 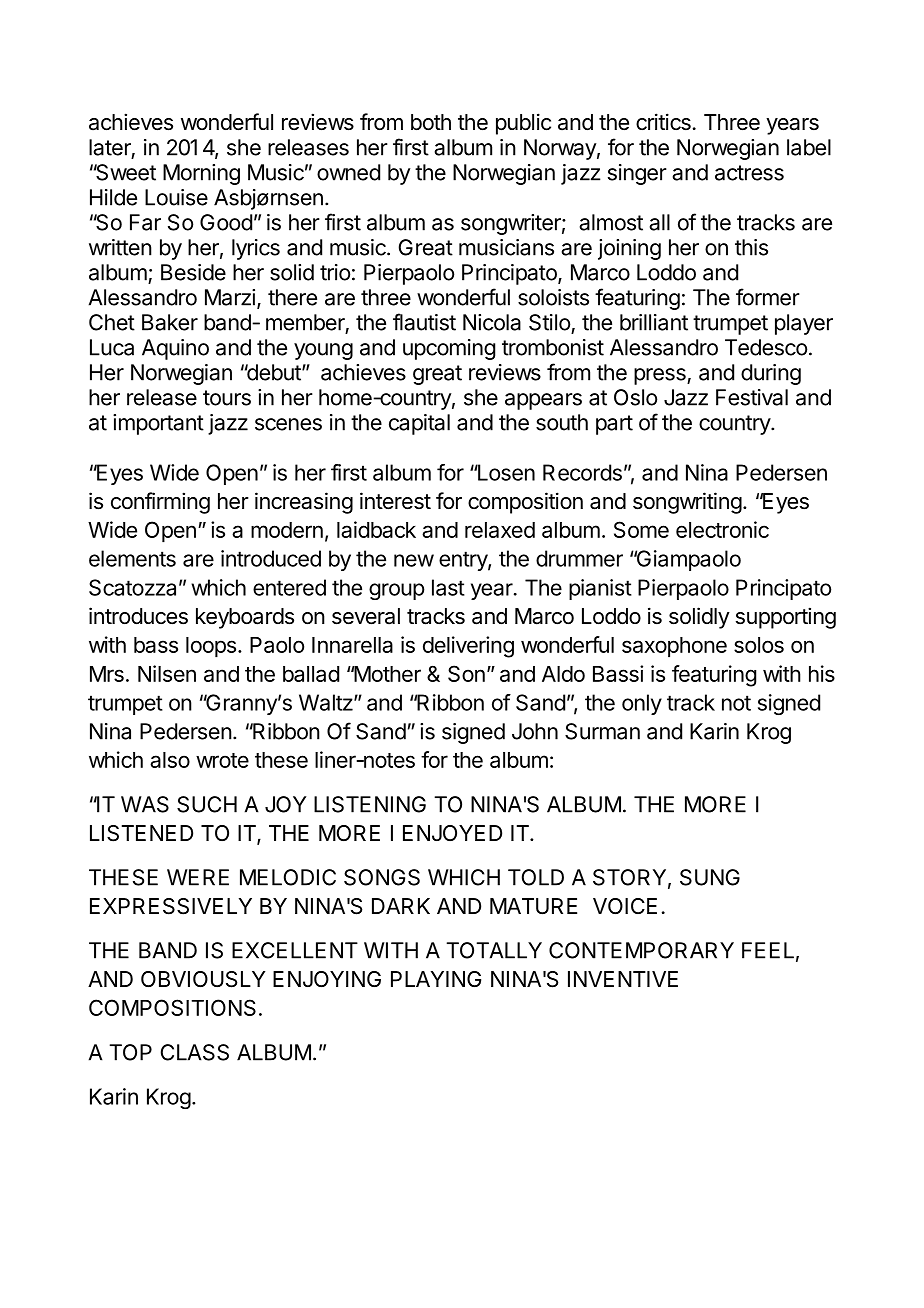 What do you see at coordinates (175, 349) in the screenshot?
I see `Aquino` at bounding box center [175, 349].
